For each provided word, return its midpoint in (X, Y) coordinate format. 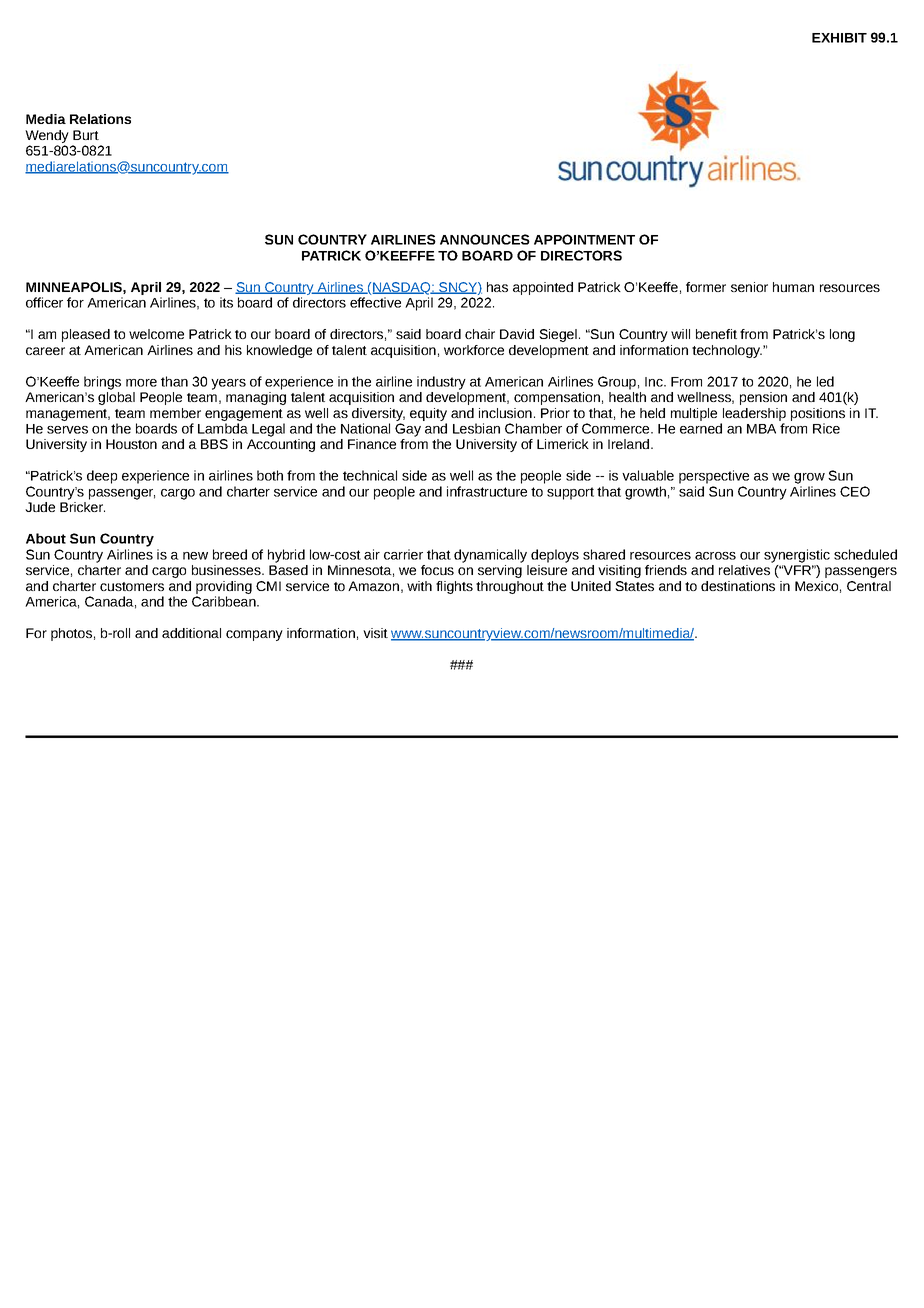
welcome (156, 334)
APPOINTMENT (584, 239)
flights (454, 587)
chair (480, 334)
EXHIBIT (839, 38)
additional (191, 633)
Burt (86, 135)
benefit (716, 334)
